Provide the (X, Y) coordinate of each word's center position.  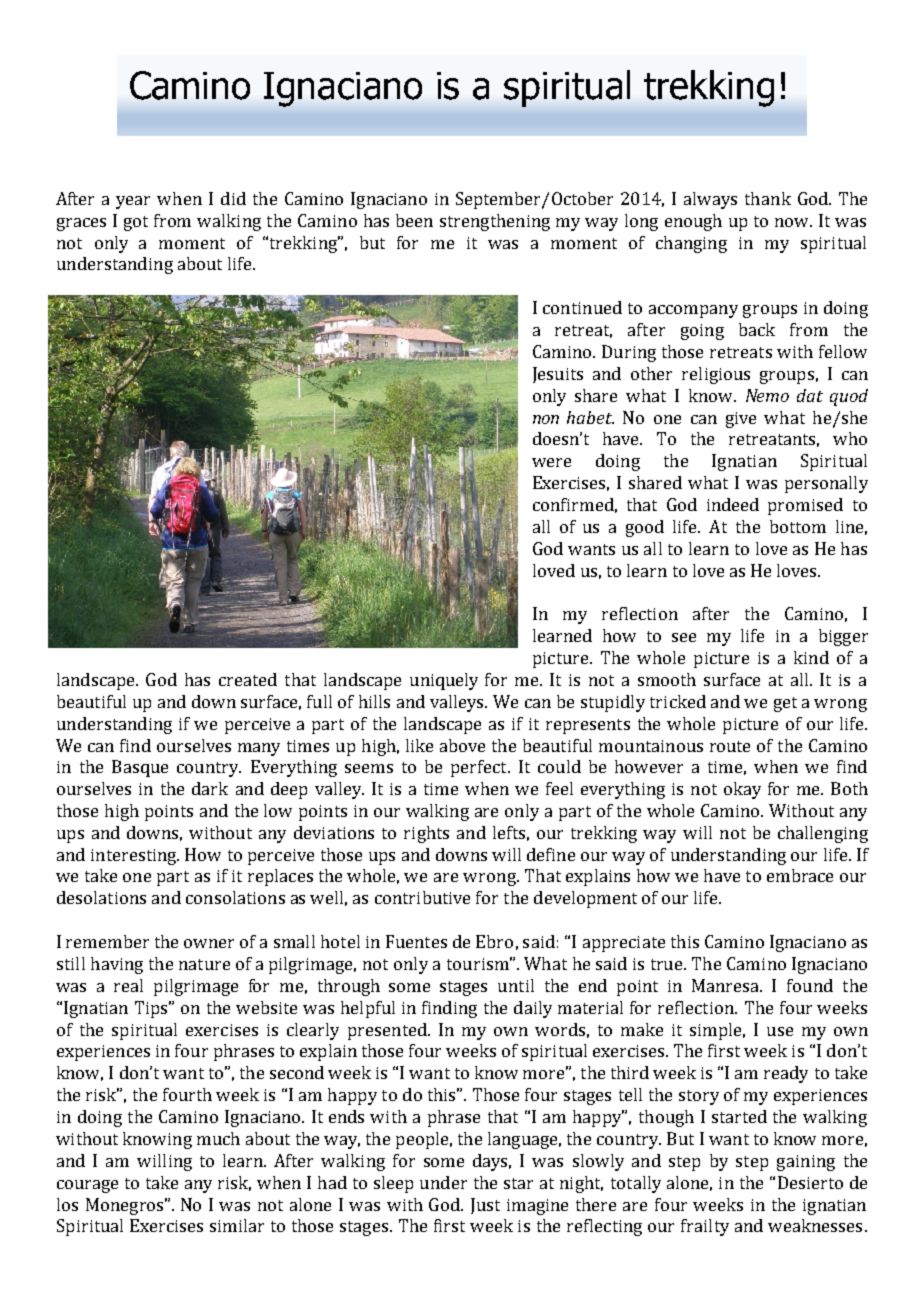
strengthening (495, 222)
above (462, 745)
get (785, 704)
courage (87, 1186)
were (551, 462)
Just (485, 1206)
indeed (733, 504)
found (810, 985)
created (248, 679)
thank (768, 198)
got (136, 223)
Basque (140, 768)
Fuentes (416, 941)
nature (204, 964)
